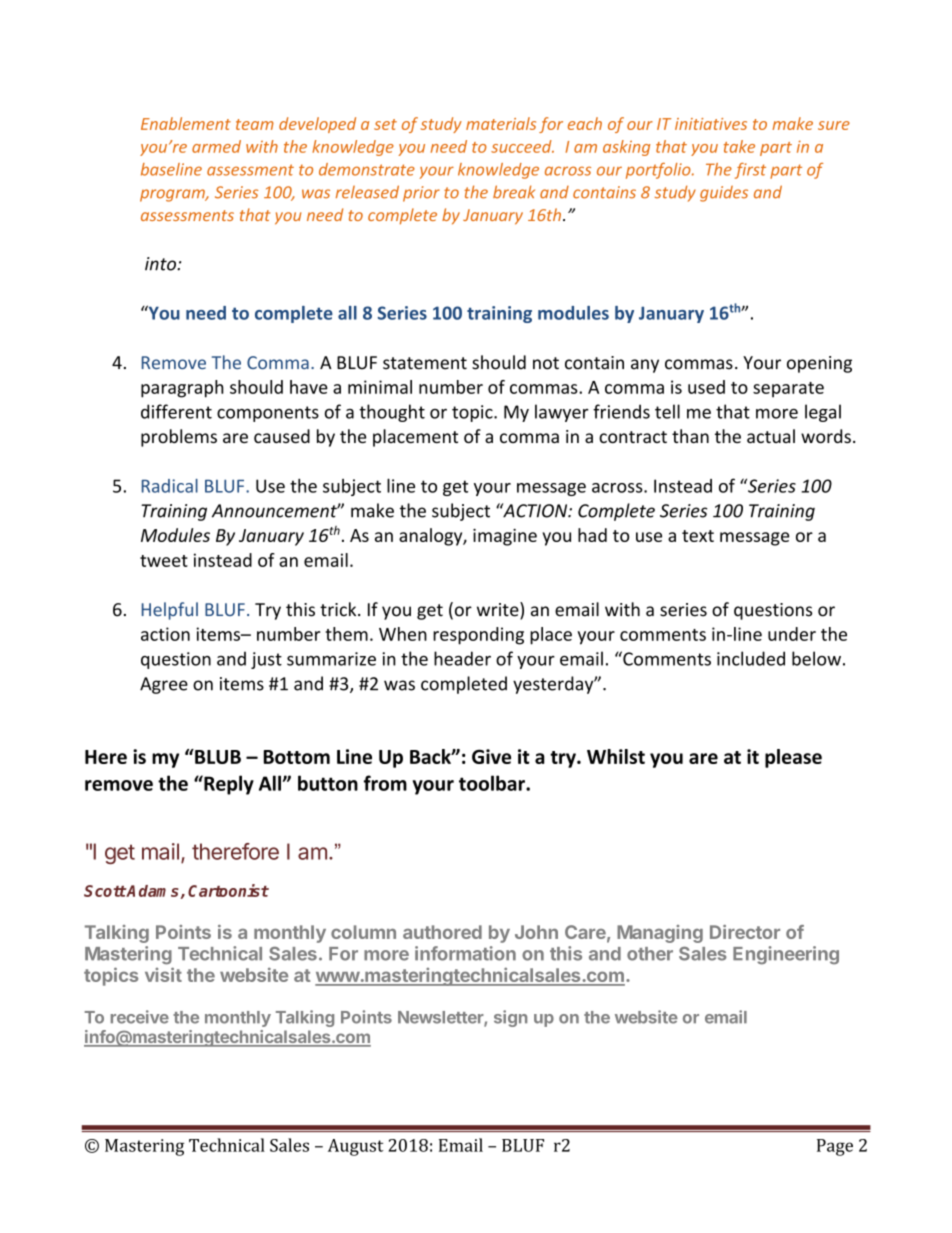 Image resolution: width=952 pixels, height=1233 pixels. What do you see at coordinates (771, 436) in the page?
I see `actual` at bounding box center [771, 436].
